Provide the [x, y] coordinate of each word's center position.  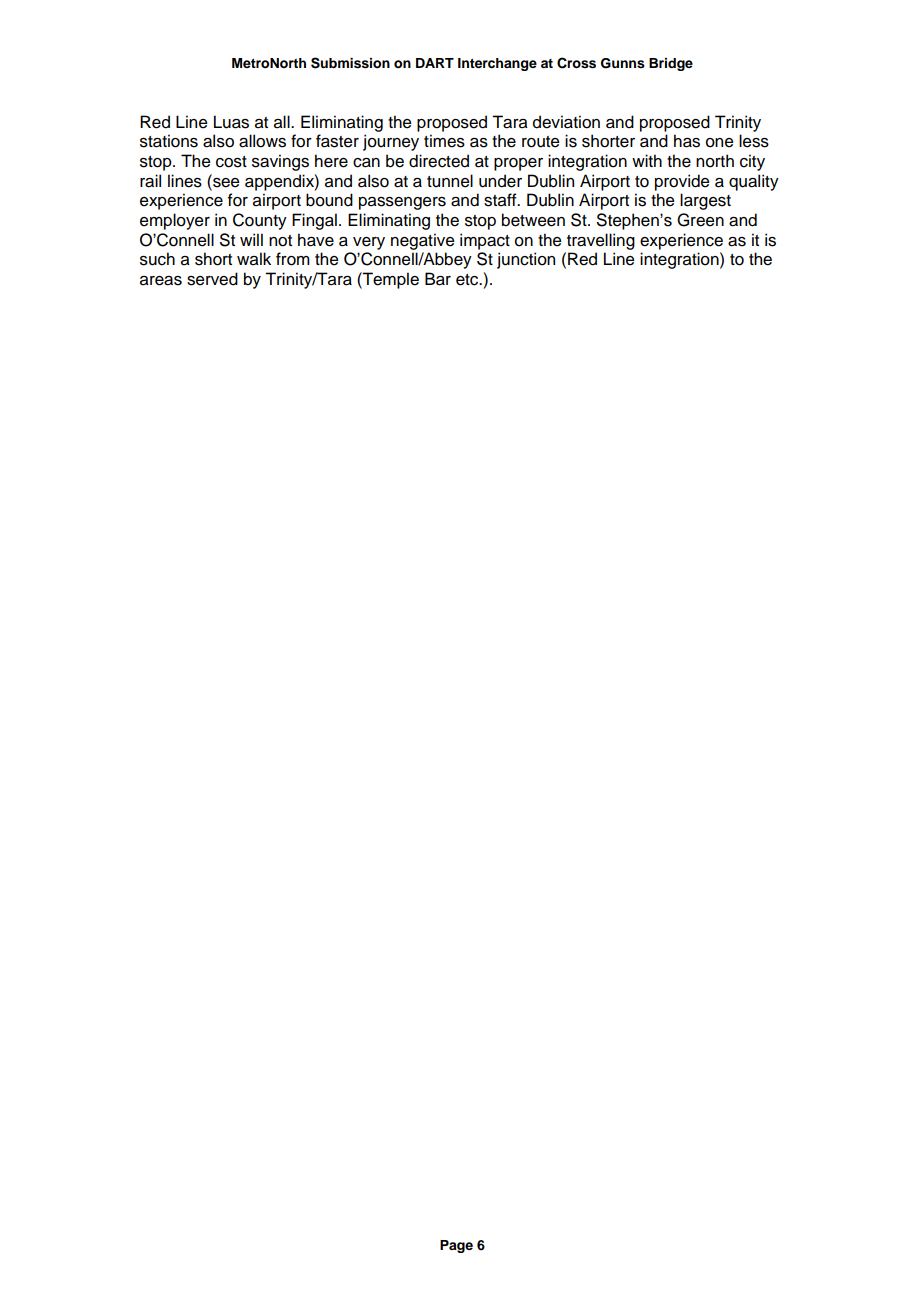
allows [262, 141]
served [212, 279]
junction [526, 260]
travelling [601, 241]
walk [254, 259]
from [293, 259]
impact [485, 241]
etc [468, 280]
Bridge [671, 64]
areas [161, 281]
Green [700, 220]
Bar [438, 279]
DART [435, 63]
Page [456, 1246]
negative [423, 241]
